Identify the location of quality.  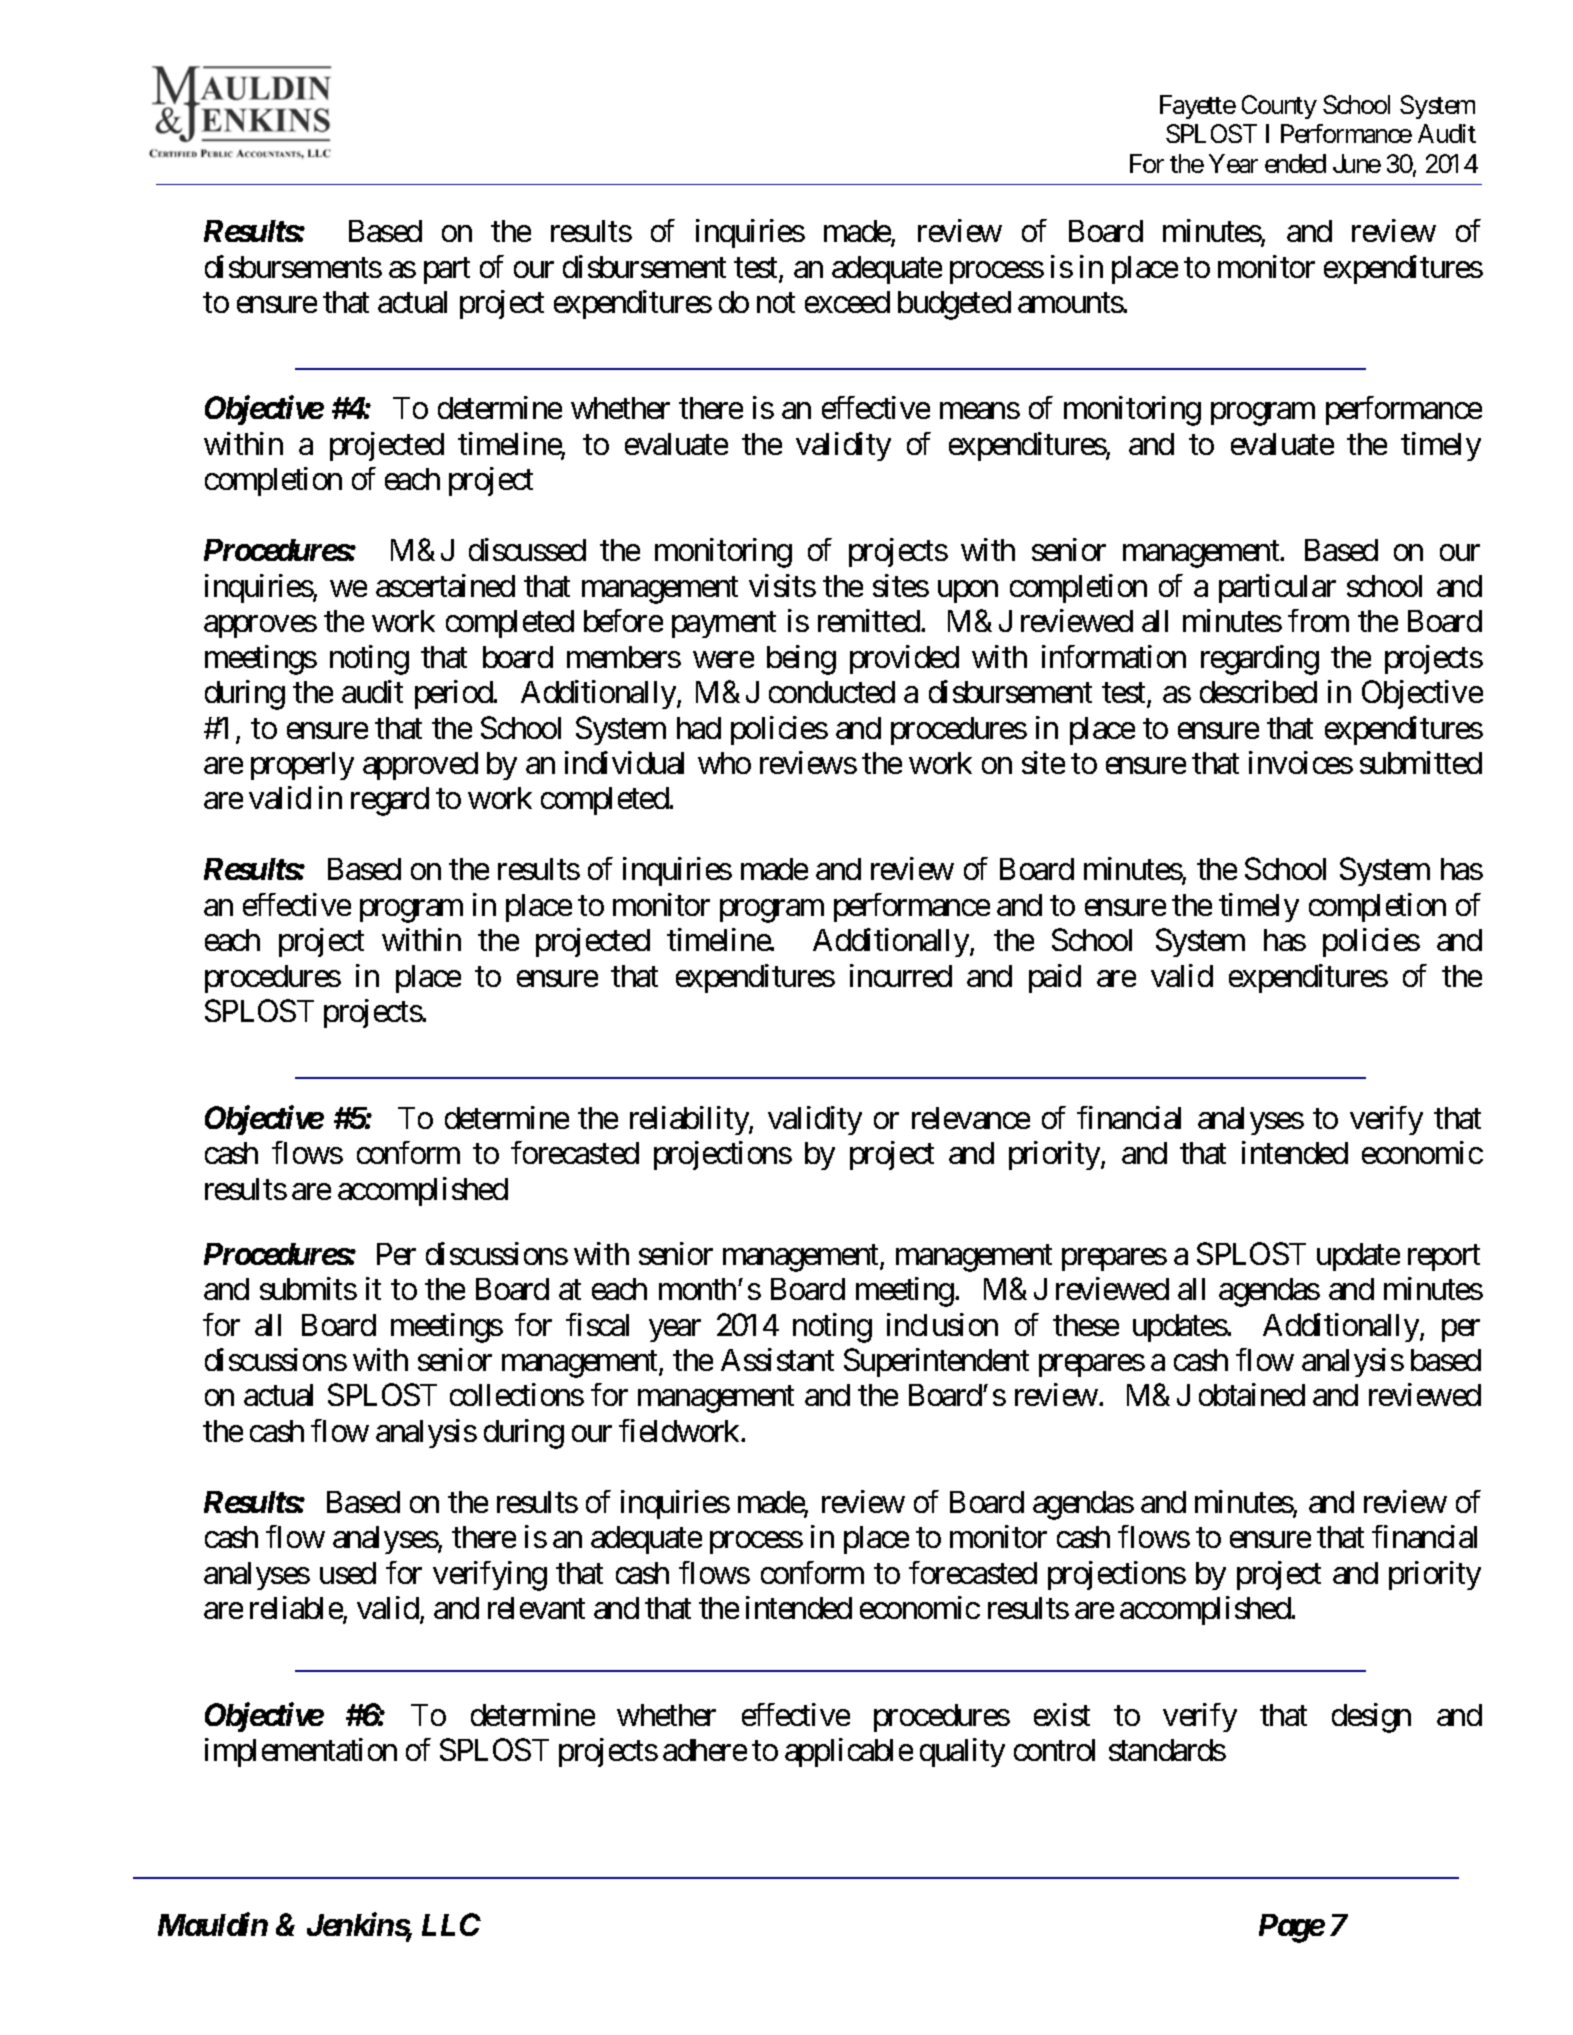
(962, 1752).
